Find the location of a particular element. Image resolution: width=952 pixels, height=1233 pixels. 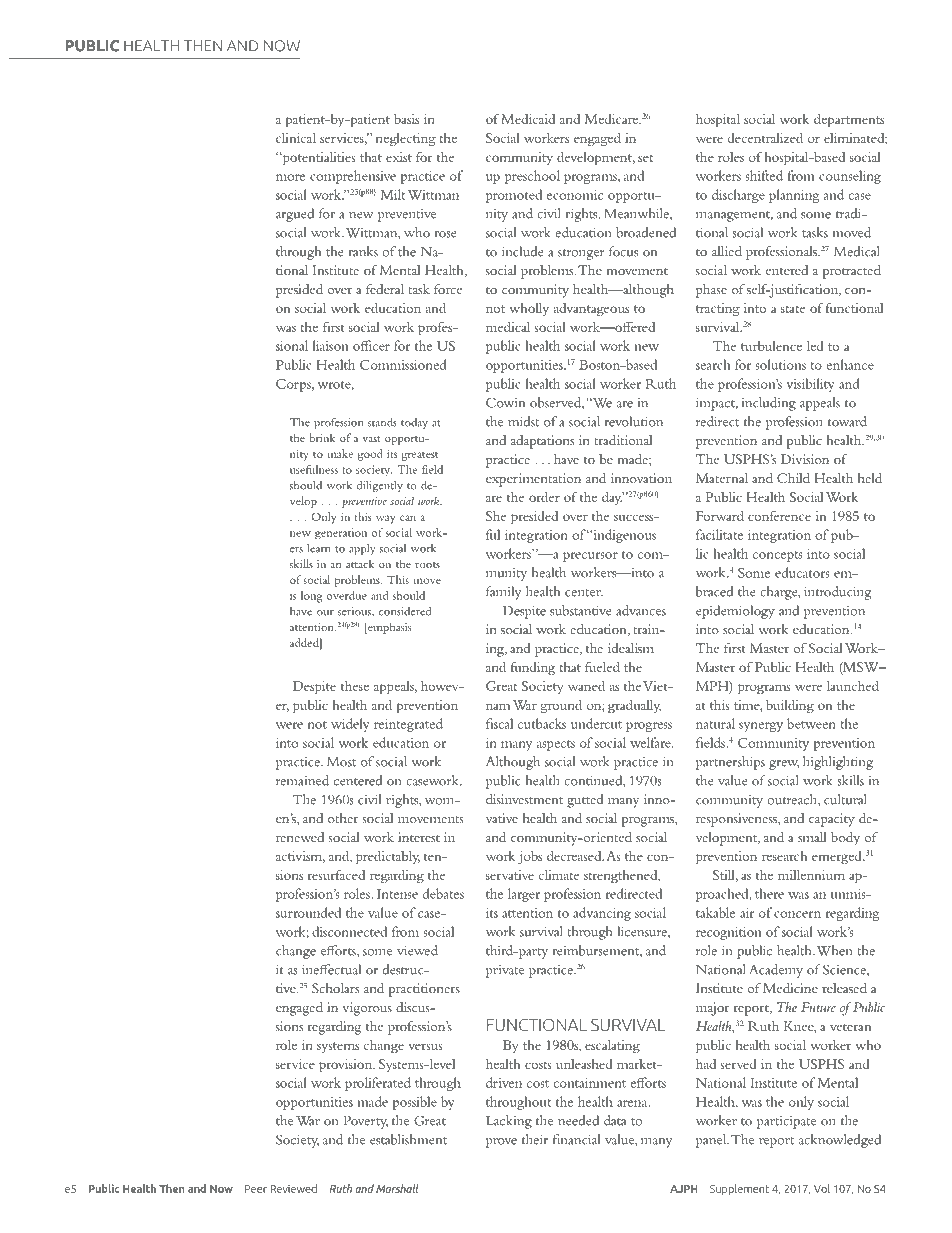

decentralized is located at coordinates (765, 138).
